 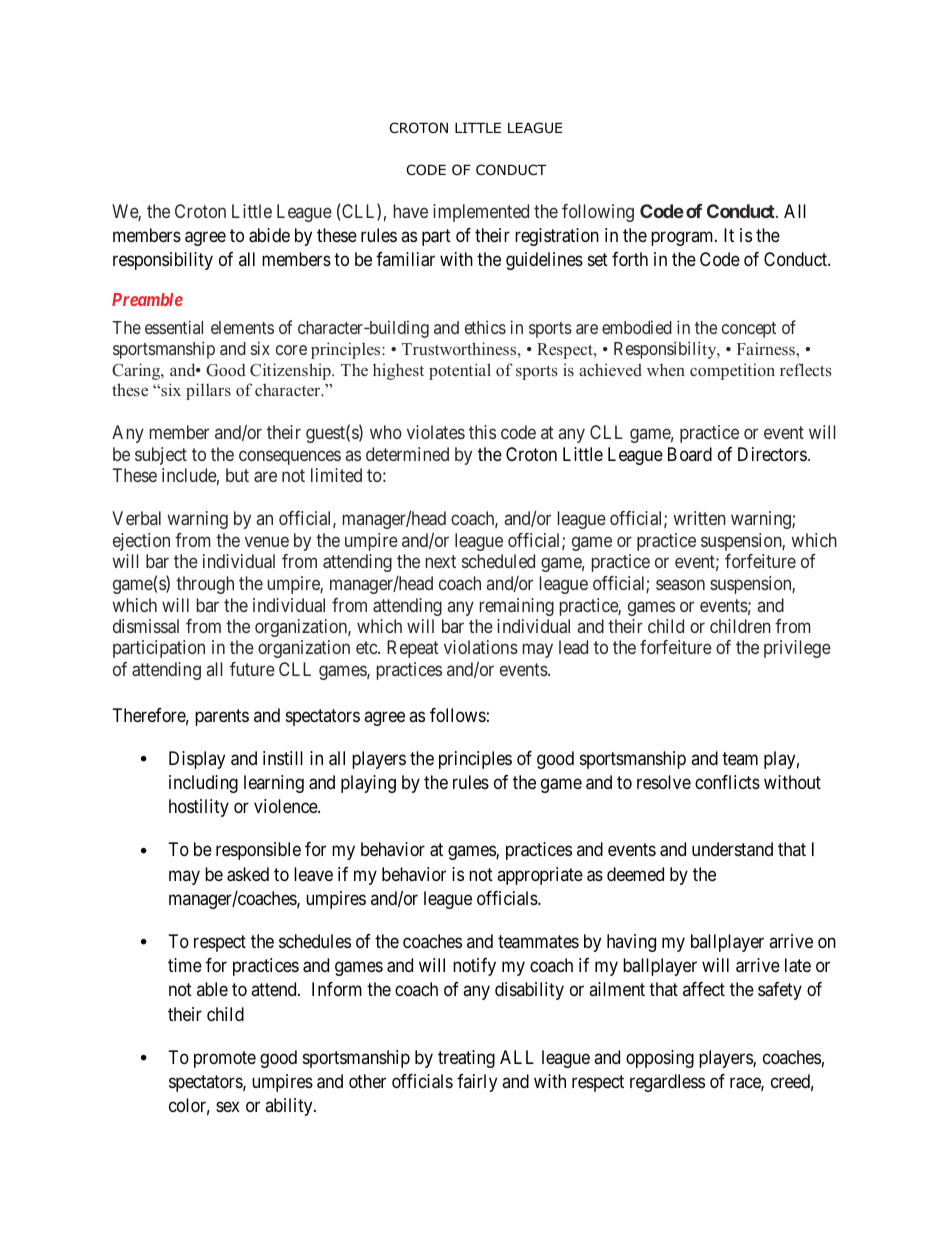 I want to click on fairly, so click(x=477, y=1083).
